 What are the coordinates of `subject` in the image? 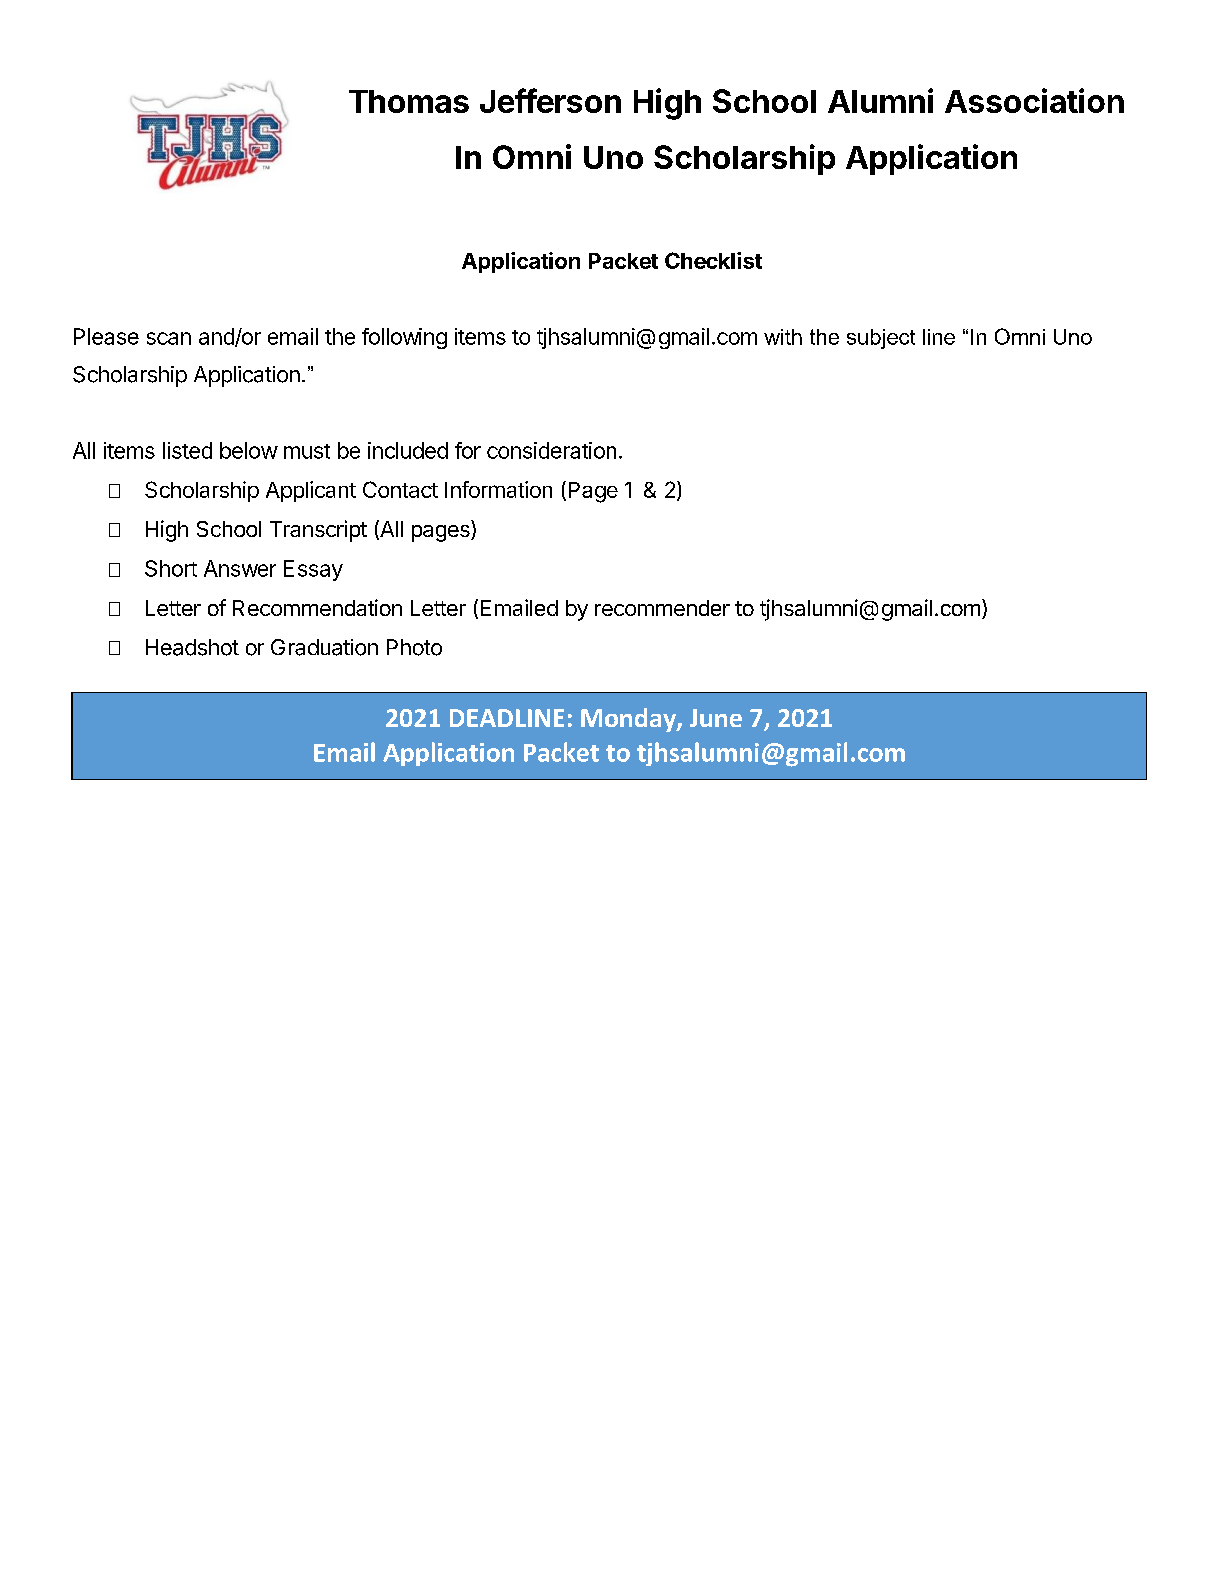 It's located at (881, 339).
